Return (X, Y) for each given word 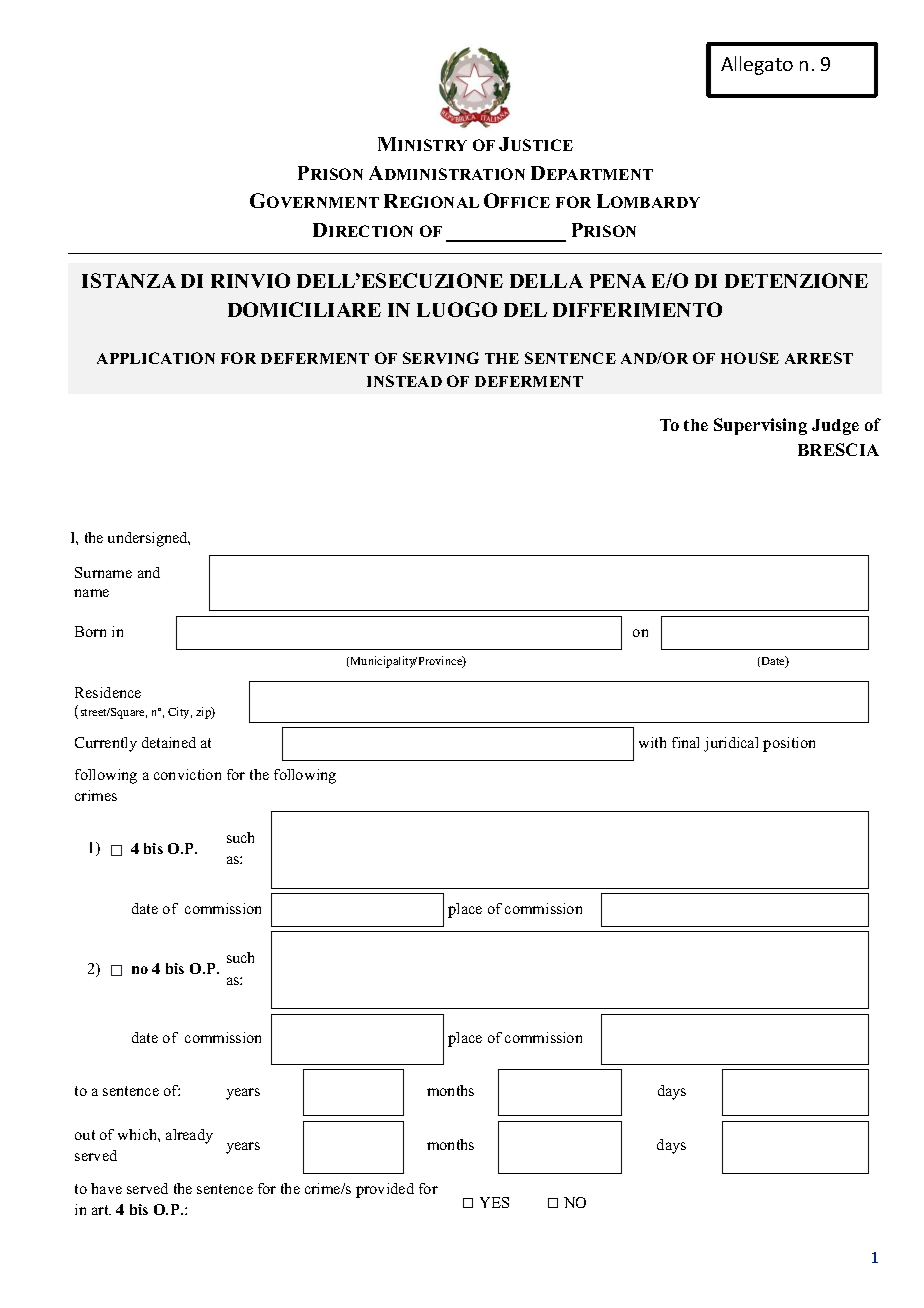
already (189, 1136)
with (652, 742)
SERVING (441, 358)
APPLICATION (156, 358)
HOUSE (750, 358)
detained (169, 742)
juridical (731, 744)
